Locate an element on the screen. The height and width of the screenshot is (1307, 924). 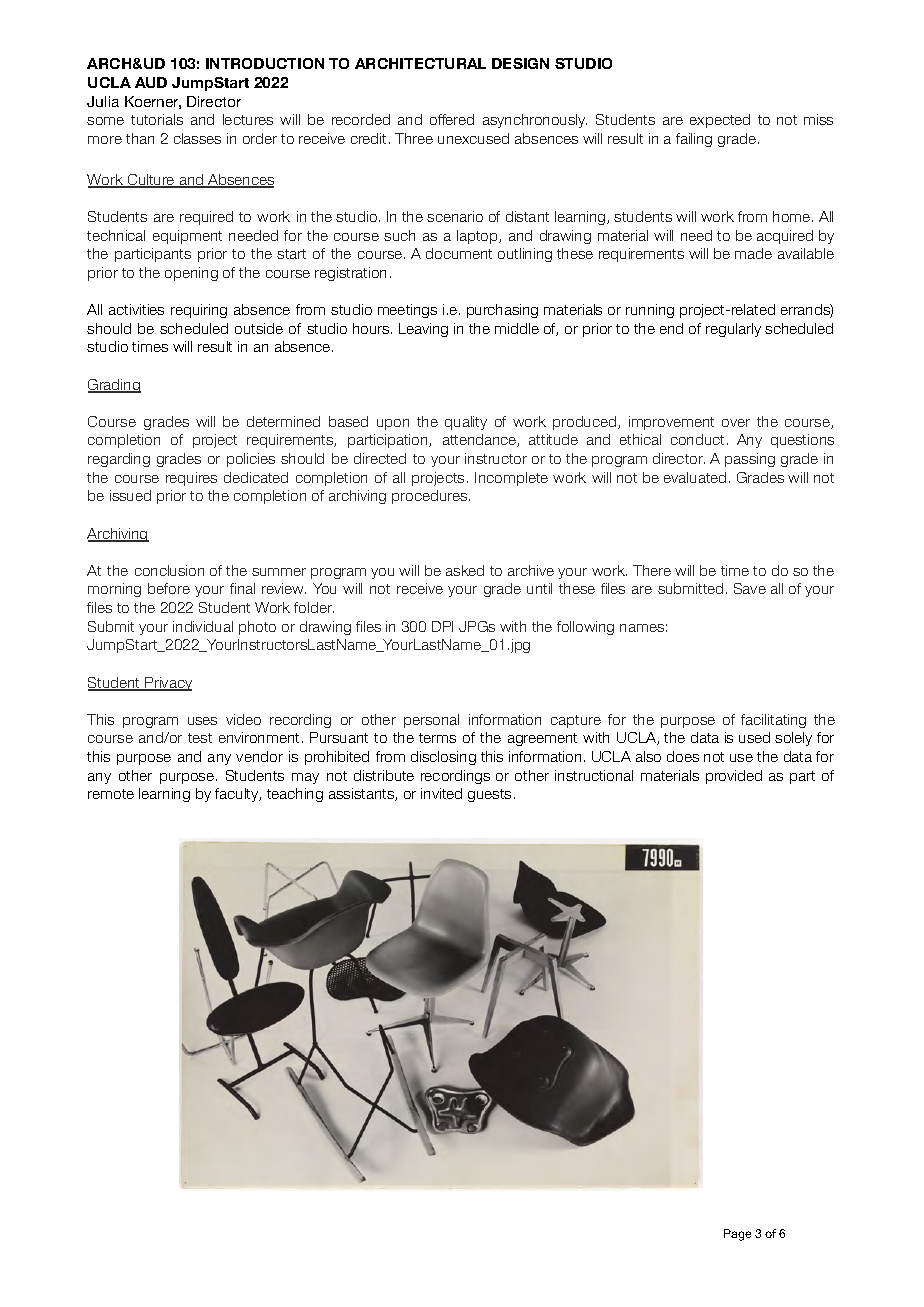
offered is located at coordinates (452, 119).
